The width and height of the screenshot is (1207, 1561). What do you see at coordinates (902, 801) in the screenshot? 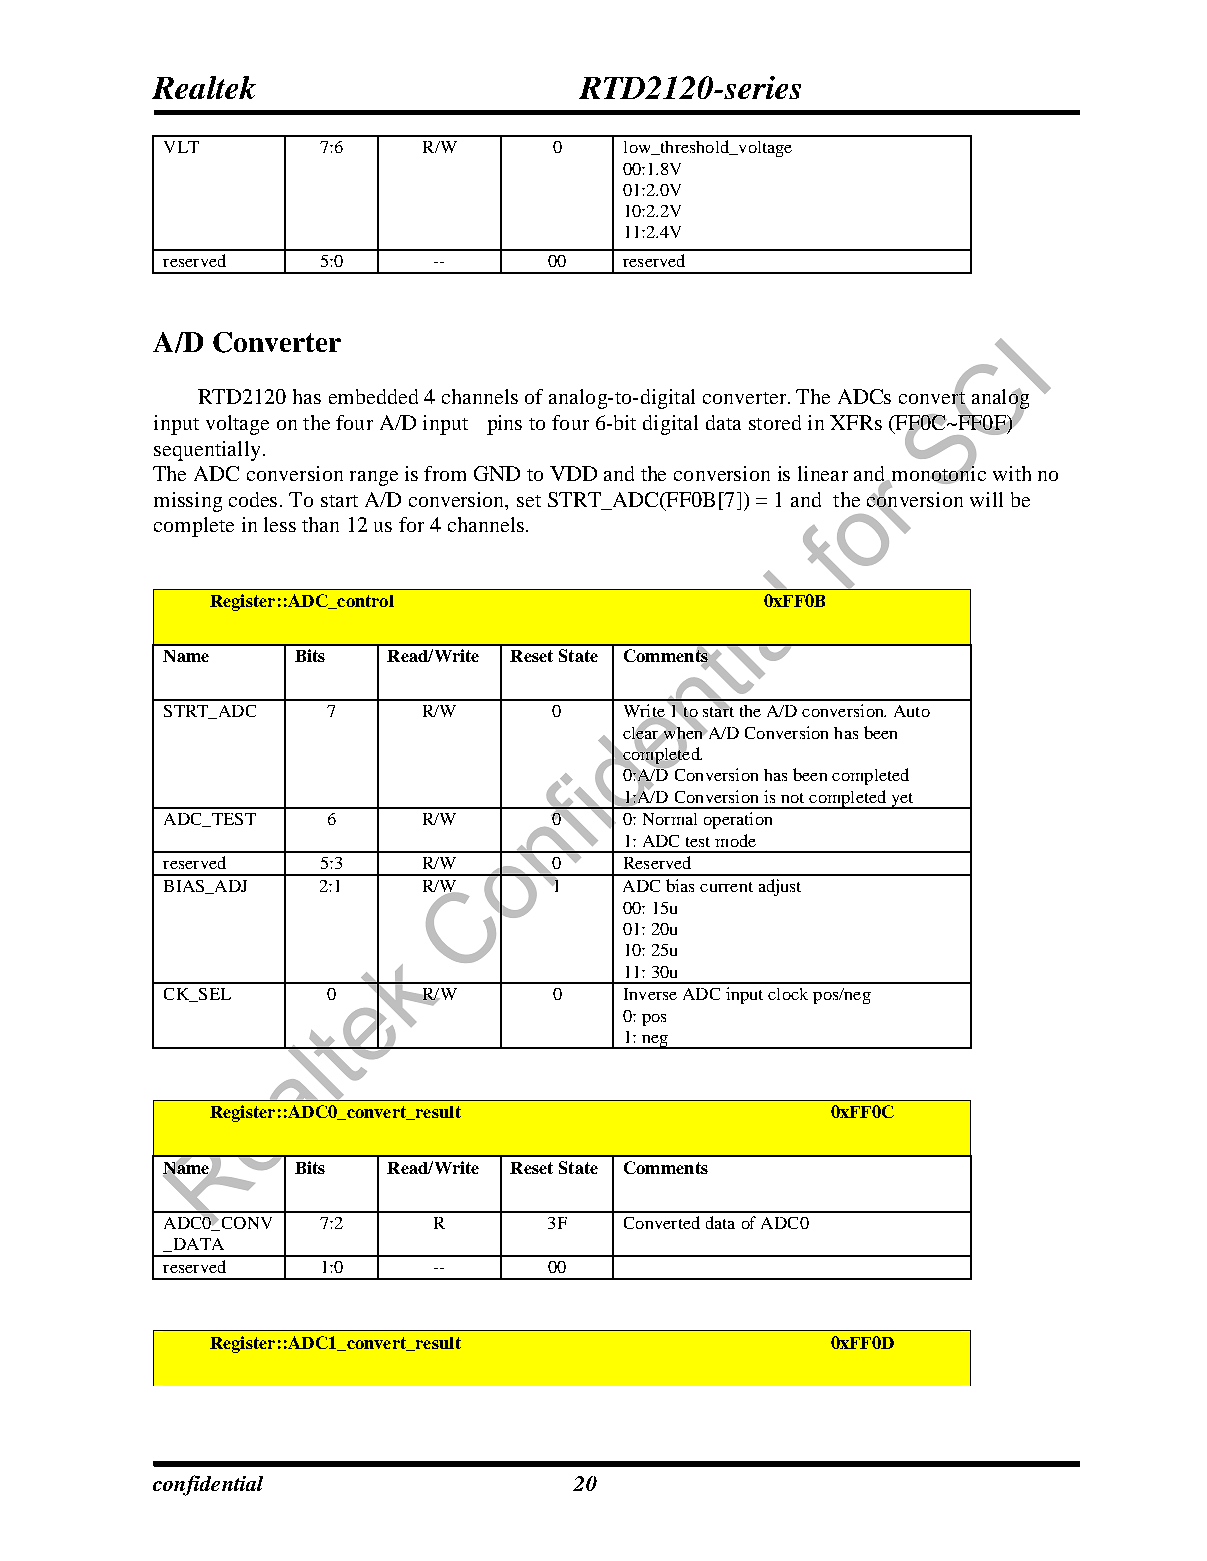
I see `yet` at bounding box center [902, 801].
